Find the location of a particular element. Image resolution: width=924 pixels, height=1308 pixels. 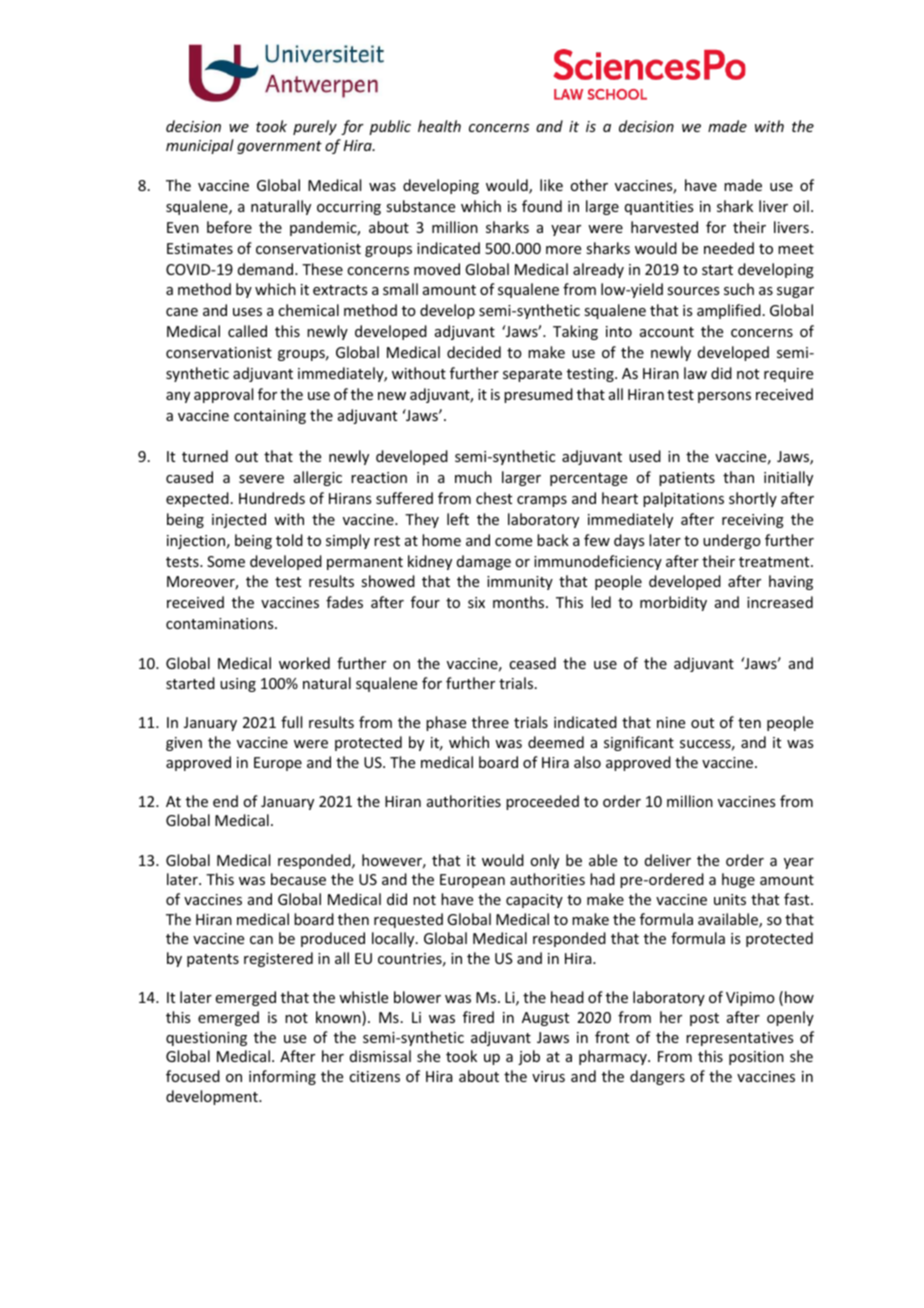

nine is located at coordinates (671, 722).
